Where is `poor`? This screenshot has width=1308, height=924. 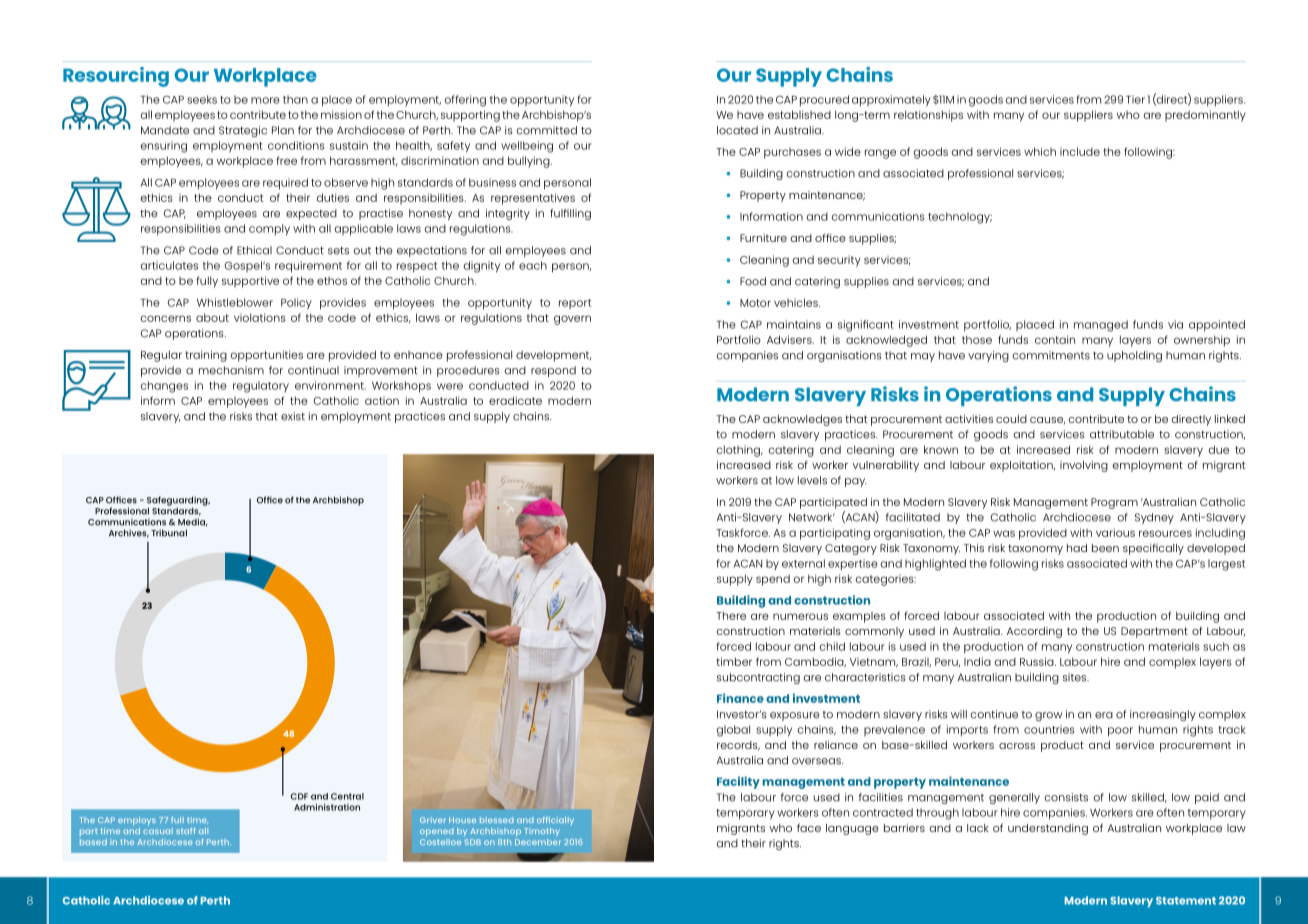 poor is located at coordinates (1120, 732).
